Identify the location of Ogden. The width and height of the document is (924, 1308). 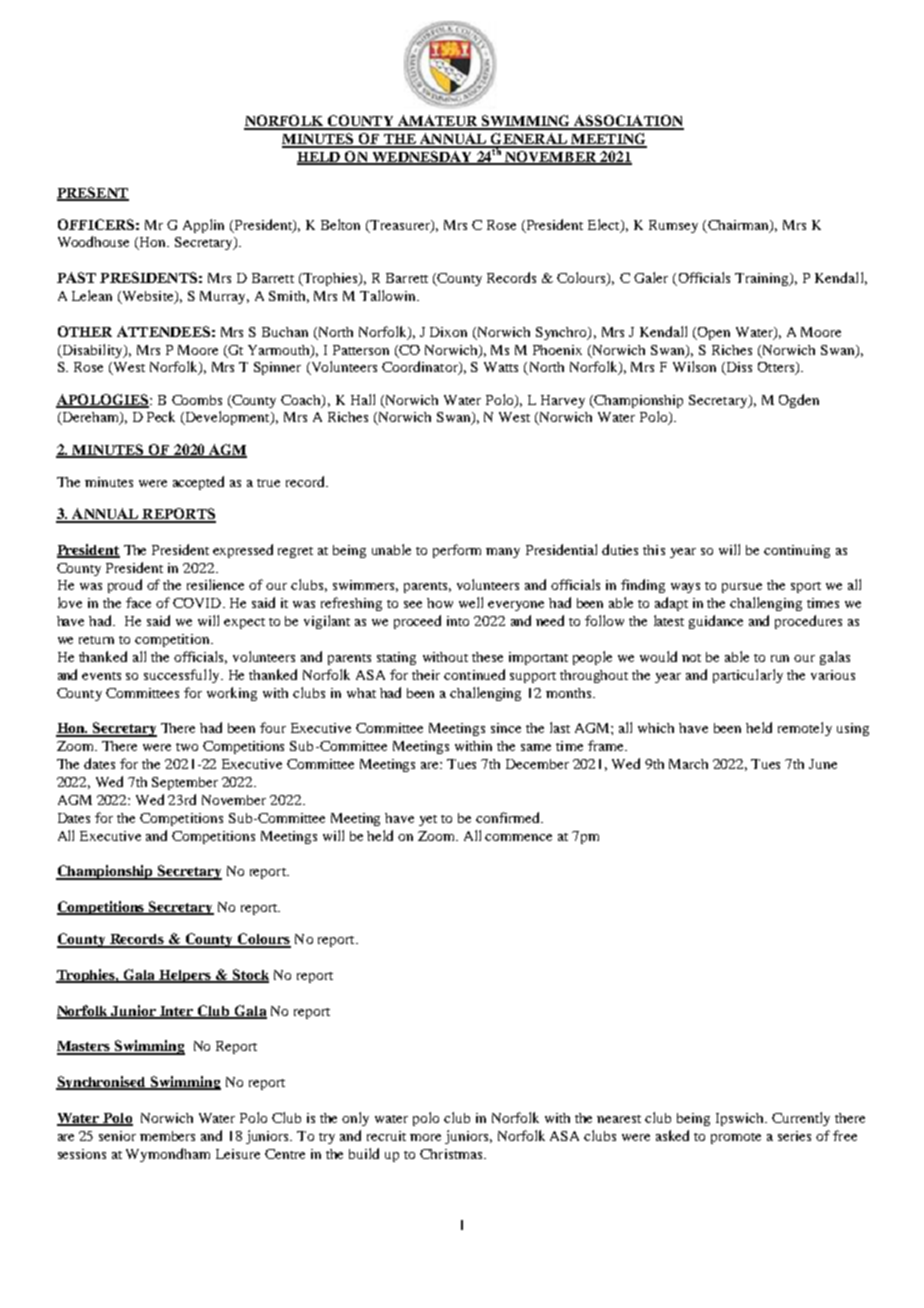
(799, 401).
